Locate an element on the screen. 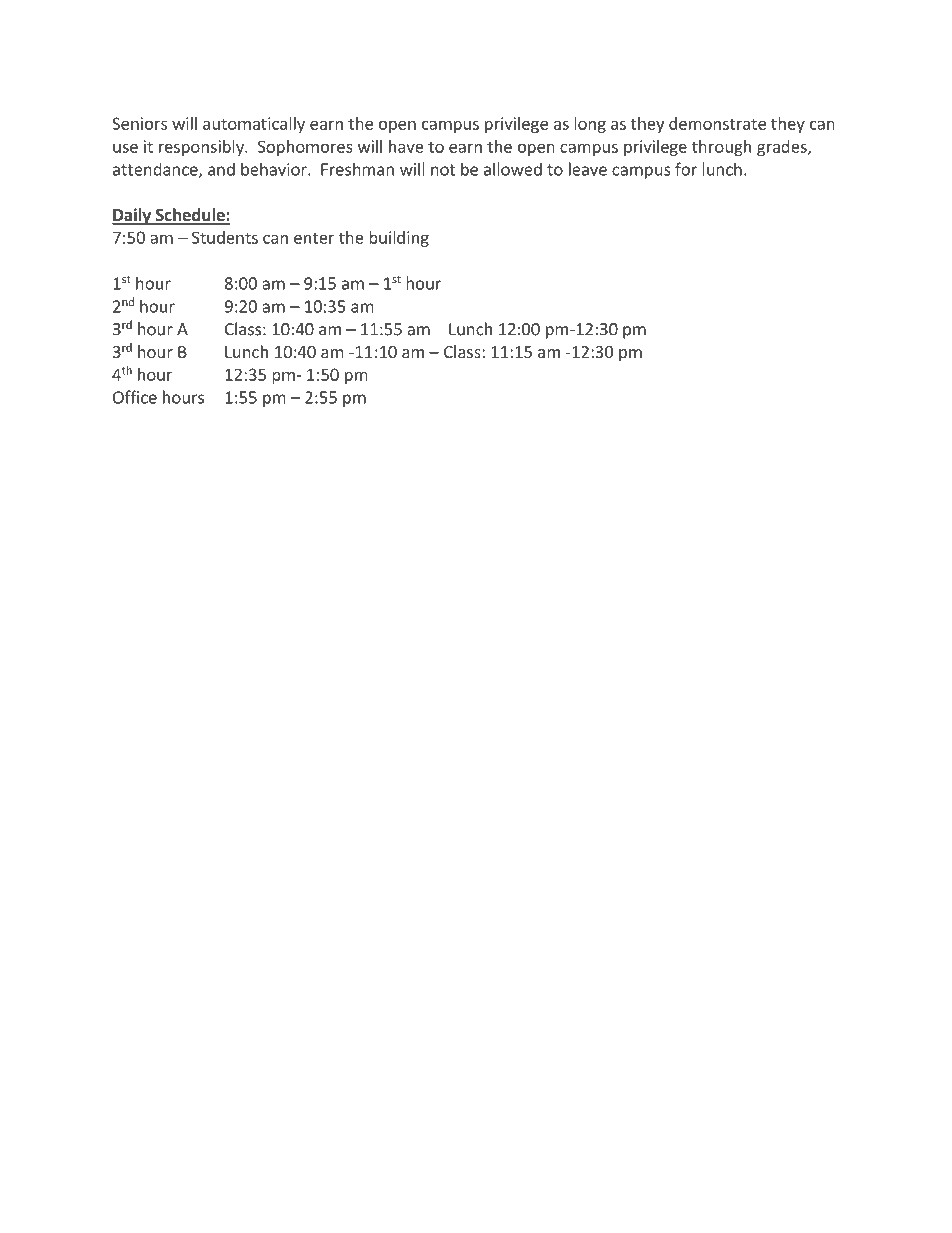 This screenshot has height=1233, width=952. enter is located at coordinates (314, 238).
